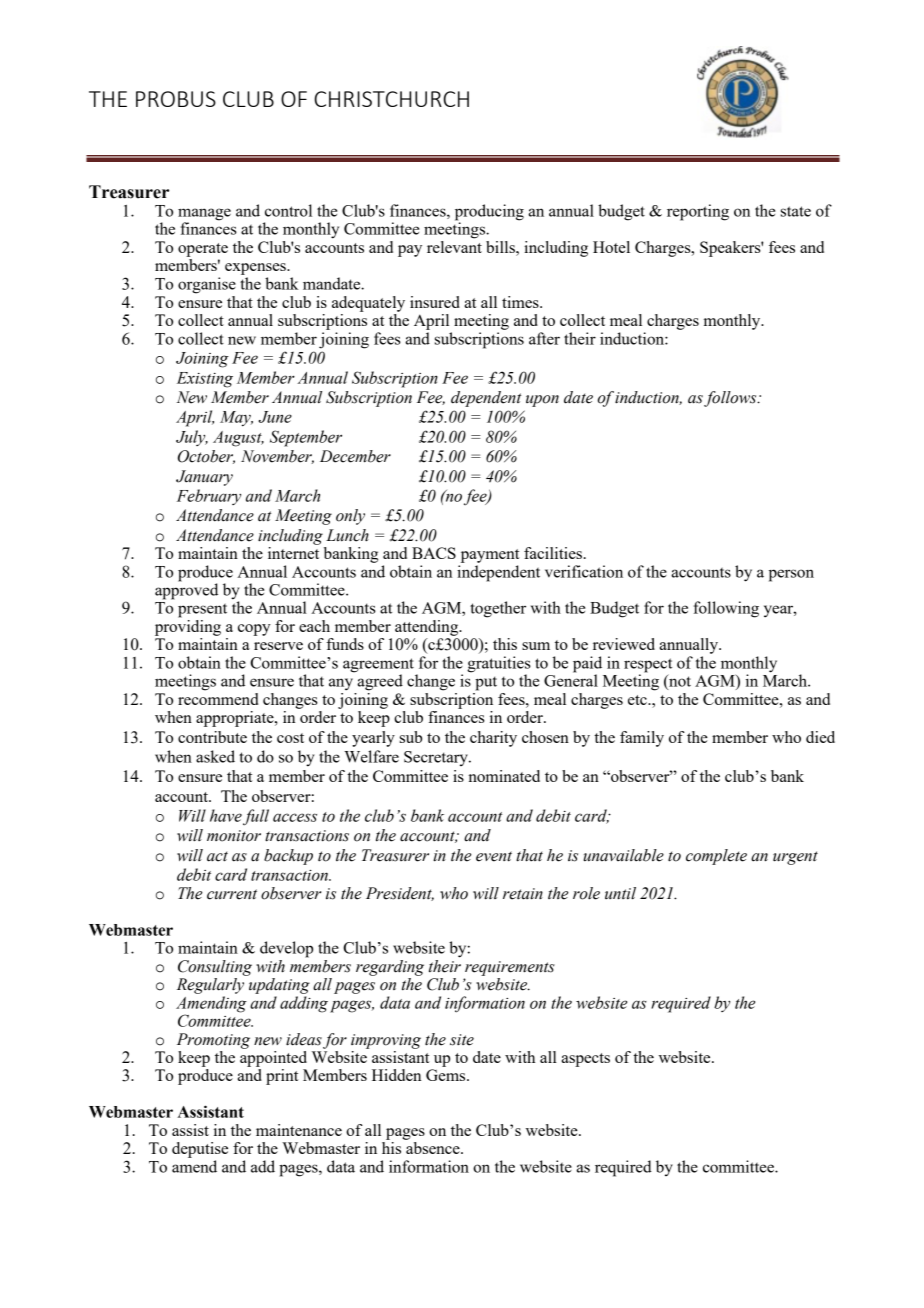  What do you see at coordinates (544, 338) in the screenshot?
I see `after` at bounding box center [544, 338].
